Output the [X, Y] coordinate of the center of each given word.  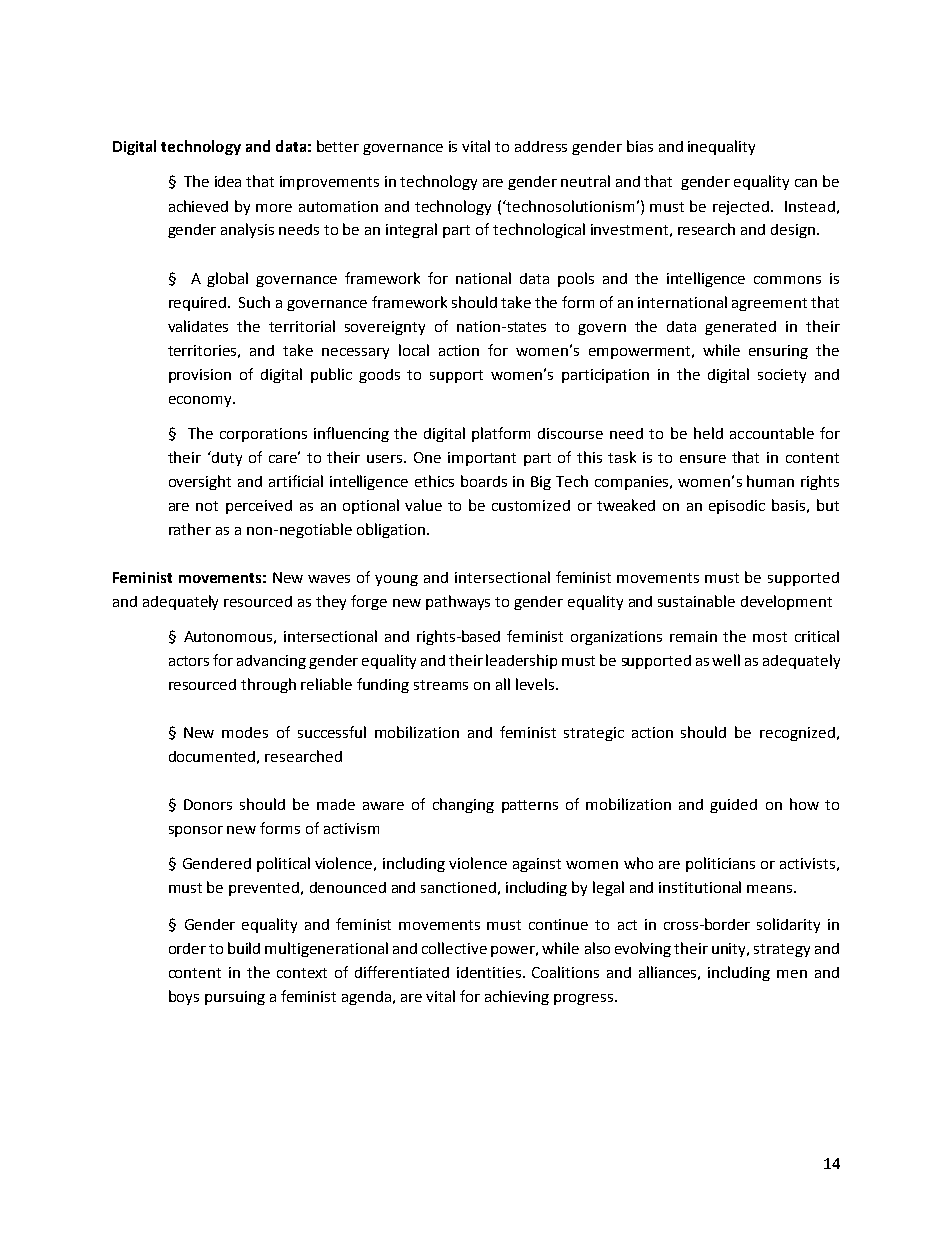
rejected [741, 208]
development [786, 602]
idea [228, 181]
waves [329, 579]
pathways [458, 602]
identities [490, 972]
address [541, 146]
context [302, 973]
